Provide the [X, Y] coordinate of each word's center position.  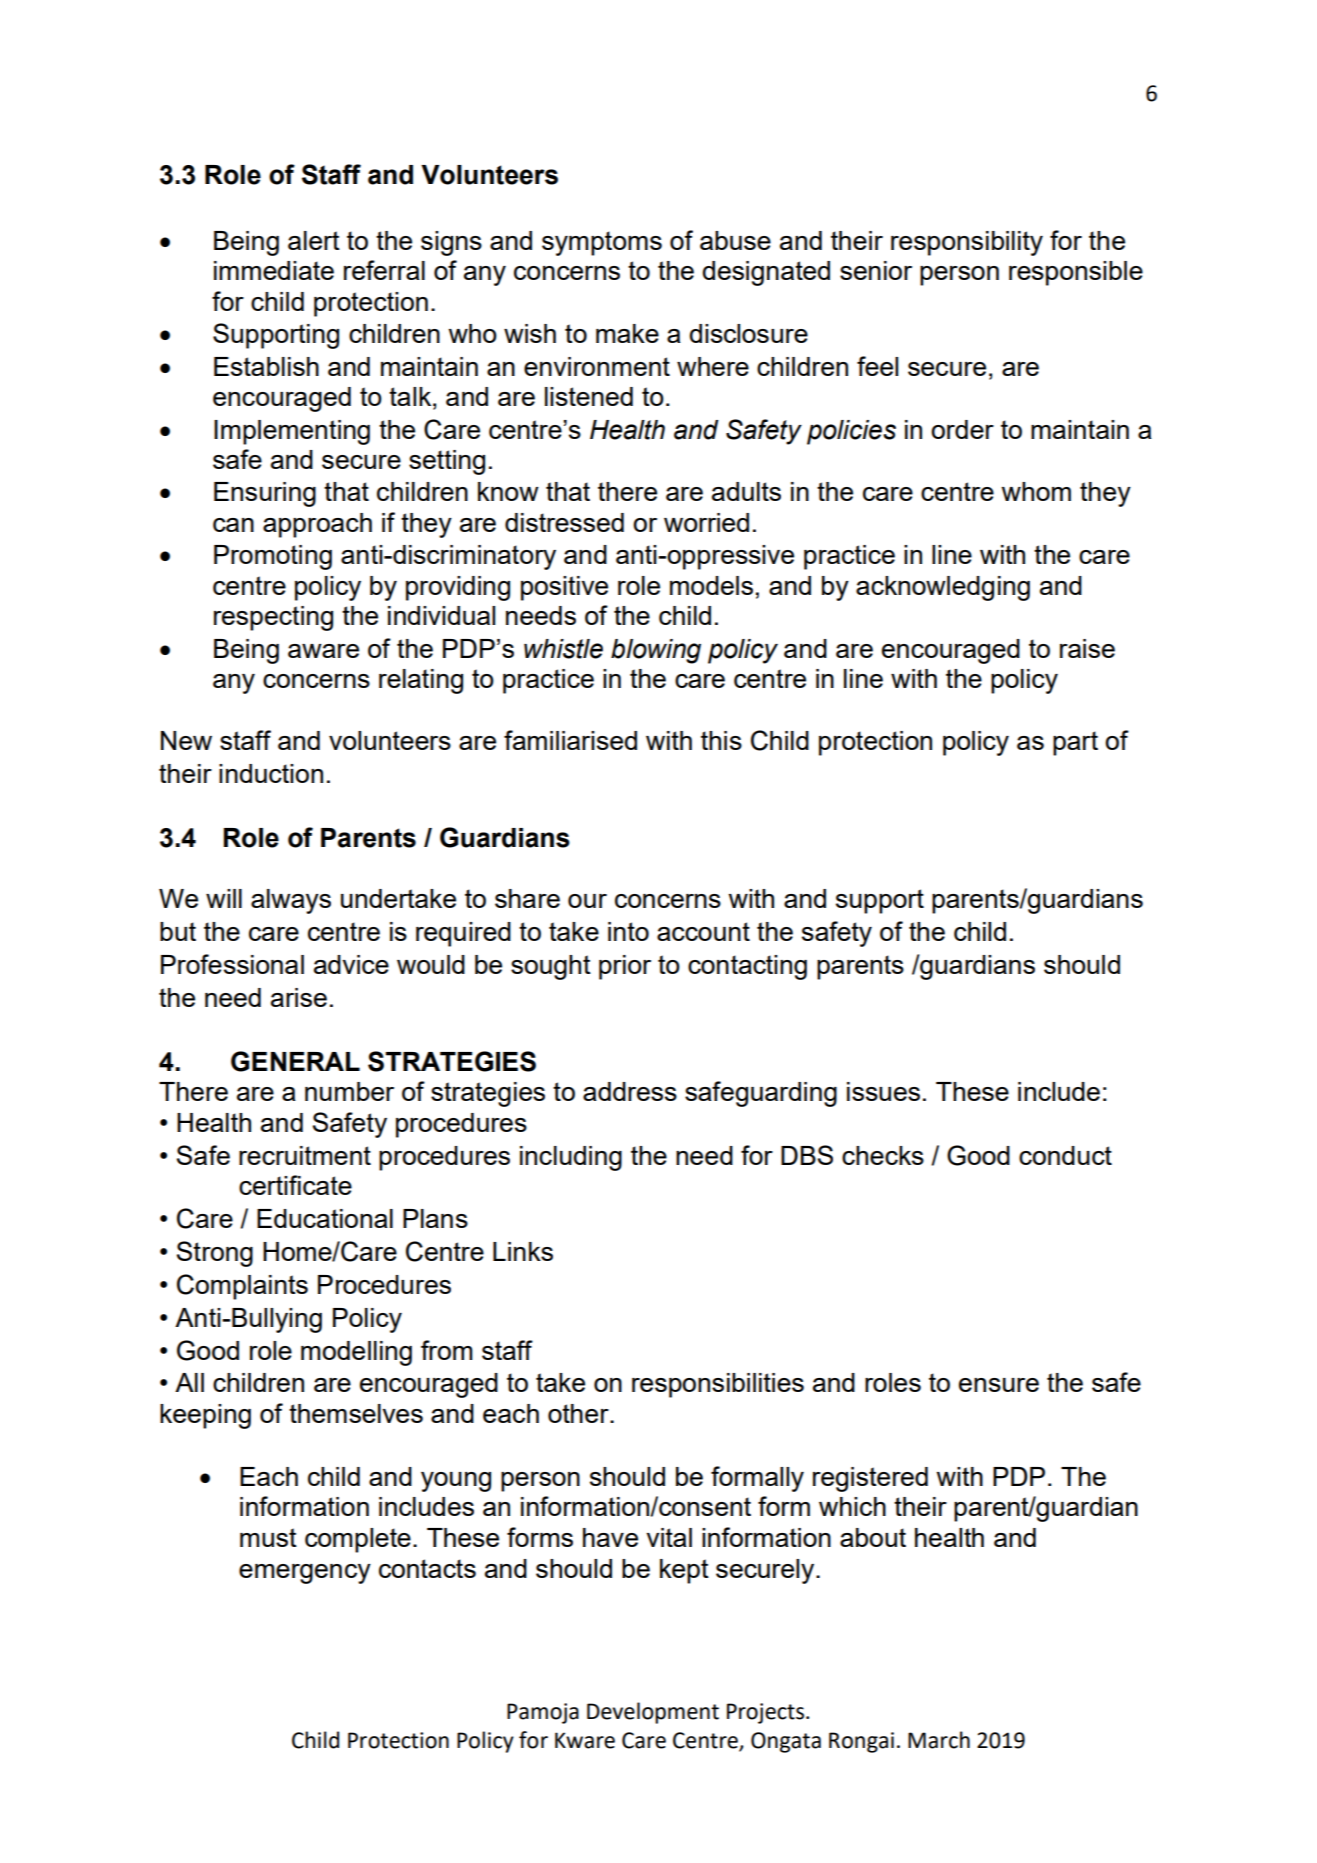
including [571, 1158]
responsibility [967, 243]
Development [653, 1713]
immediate [274, 270]
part [1075, 743]
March [939, 1740]
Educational [325, 1218]
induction [271, 773]
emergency [305, 1574]
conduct [1065, 1155]
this [721, 740]
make [627, 333]
